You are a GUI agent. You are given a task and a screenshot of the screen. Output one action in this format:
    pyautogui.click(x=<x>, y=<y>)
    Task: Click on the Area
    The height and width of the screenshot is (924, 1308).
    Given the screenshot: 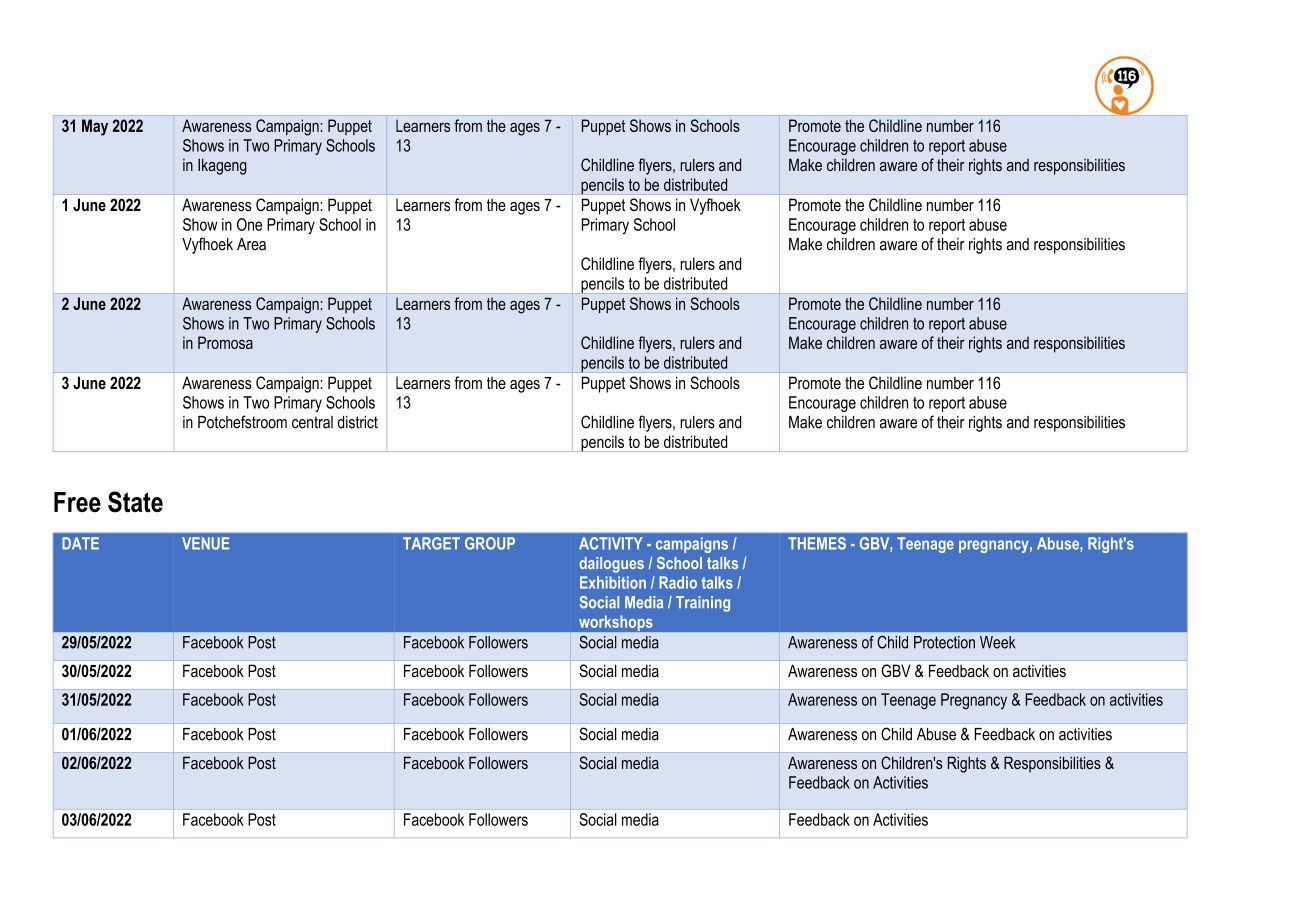 What is the action you would take?
    pyautogui.click(x=251, y=244)
